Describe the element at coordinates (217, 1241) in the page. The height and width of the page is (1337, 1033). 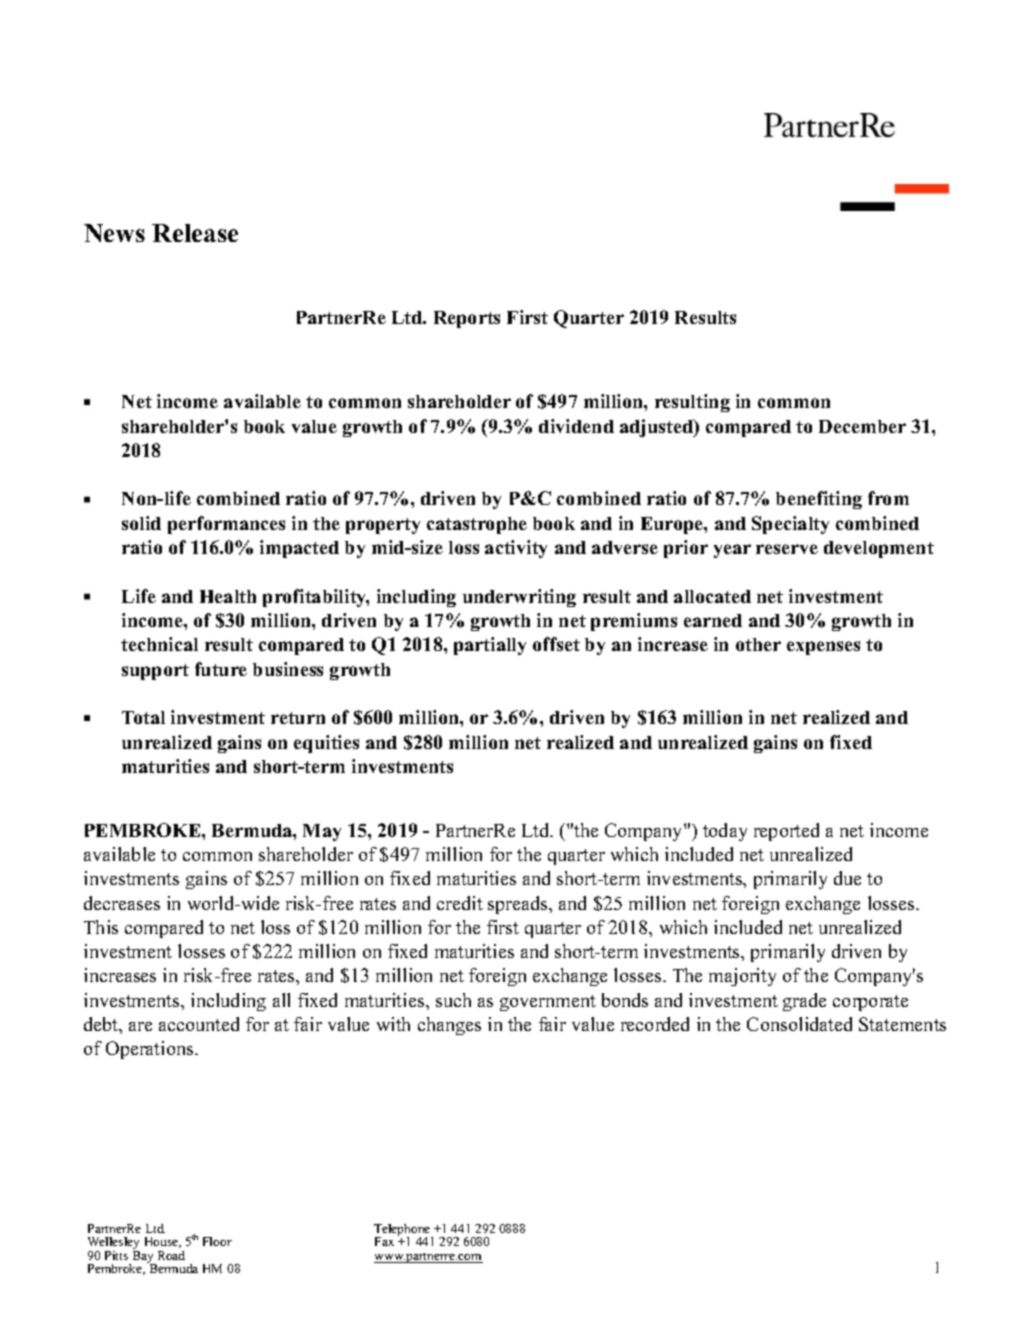
I see `Floor` at that location.
